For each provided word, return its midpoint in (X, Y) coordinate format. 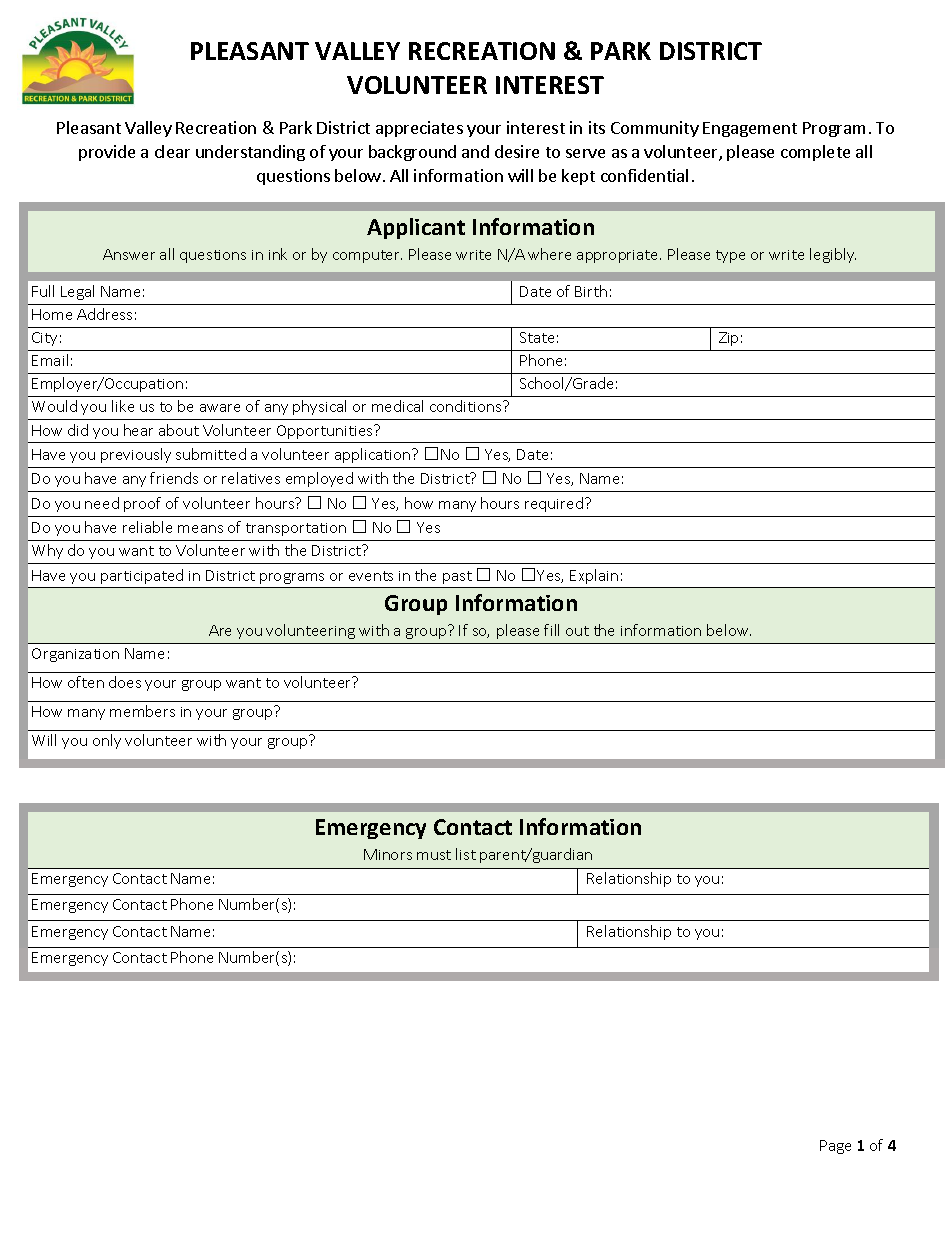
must (434, 855)
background (412, 153)
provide (107, 153)
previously (136, 455)
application (372, 455)
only (107, 741)
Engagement (750, 129)
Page (835, 1147)
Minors (388, 854)
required (555, 504)
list (466, 854)
